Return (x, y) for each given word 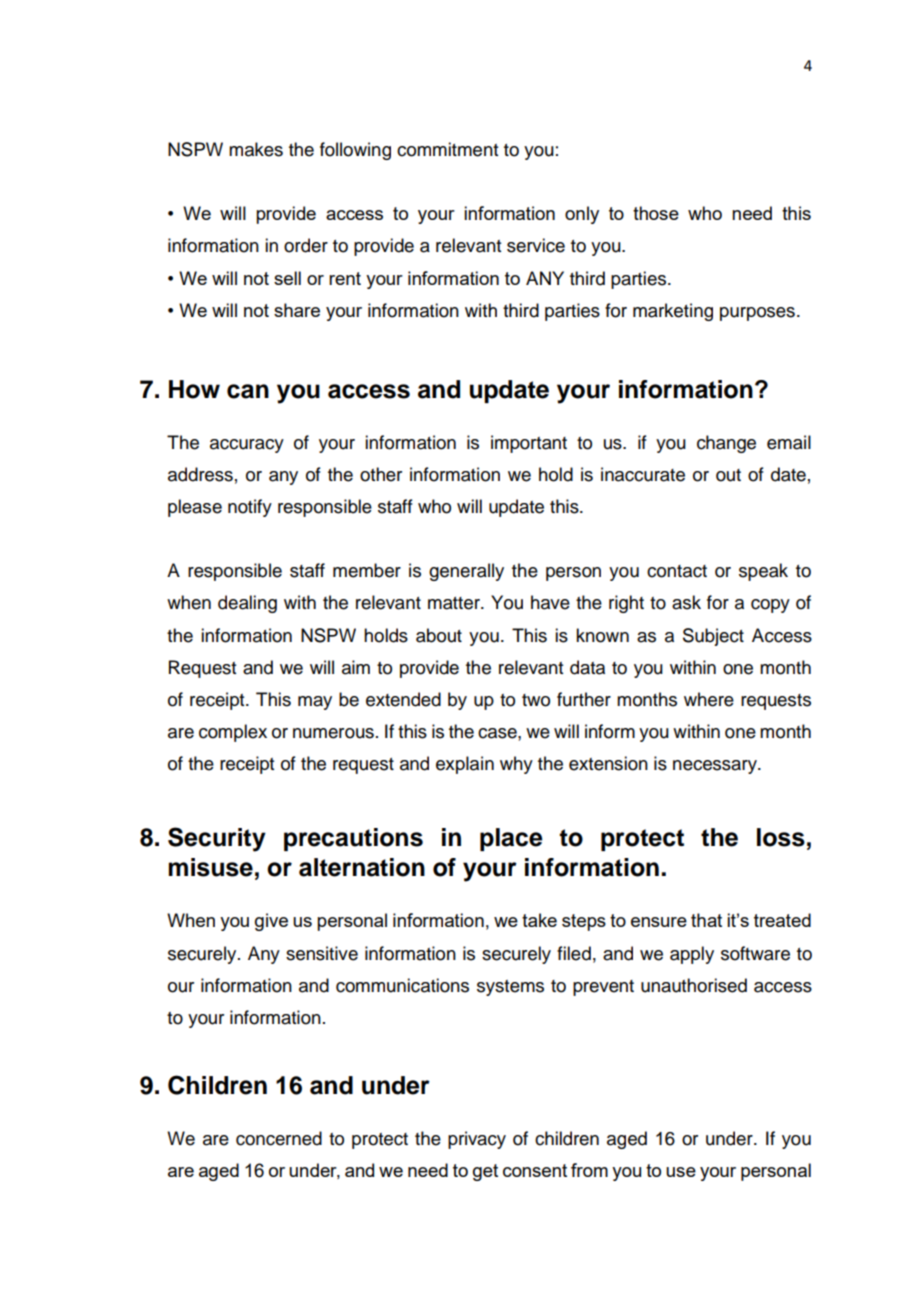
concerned (279, 1138)
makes (256, 149)
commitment (447, 149)
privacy (477, 1140)
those (656, 213)
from (589, 1170)
